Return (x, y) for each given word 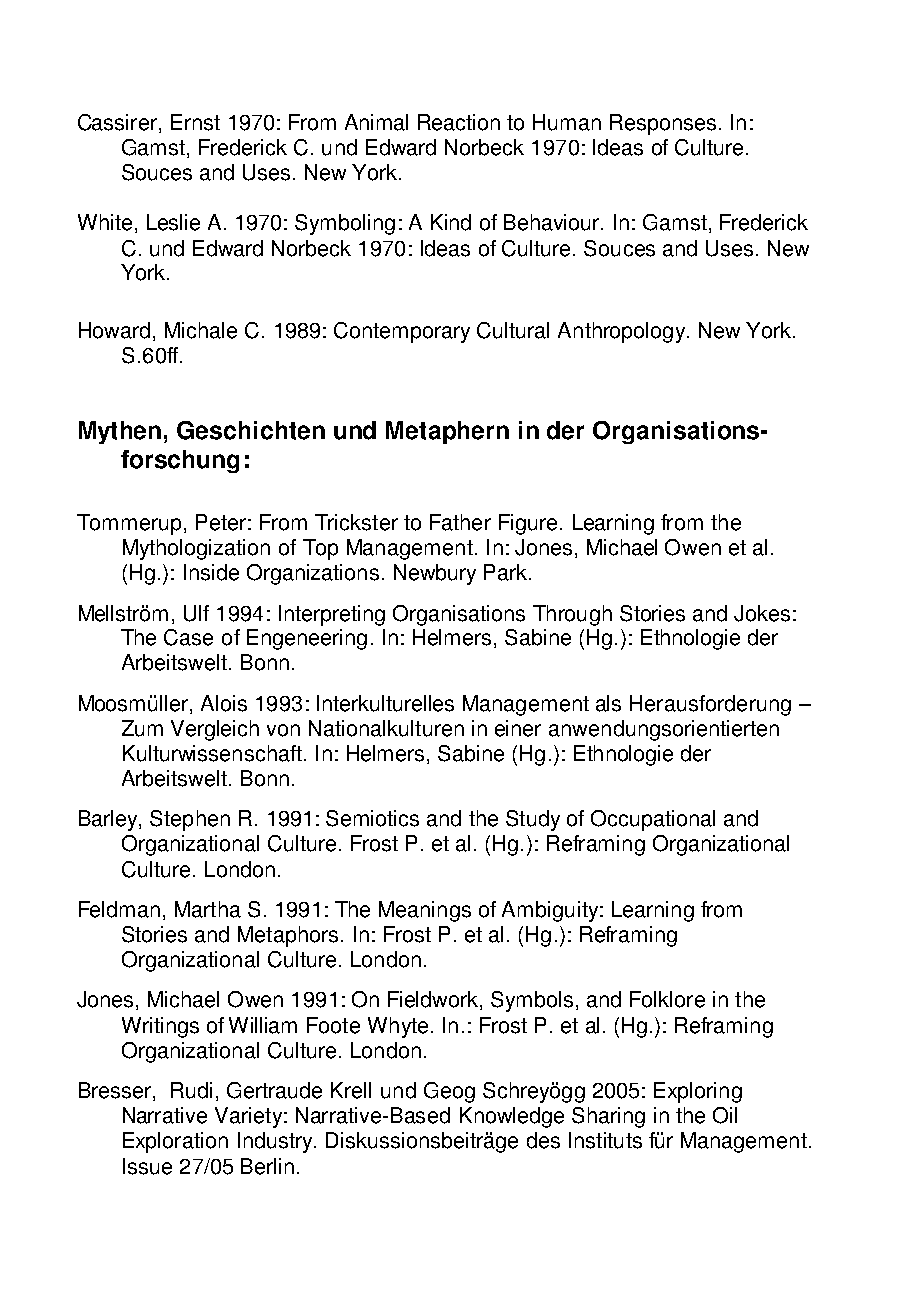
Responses (663, 124)
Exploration (175, 1142)
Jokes (762, 613)
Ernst (195, 122)
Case (188, 637)
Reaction (459, 122)
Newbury (435, 574)
